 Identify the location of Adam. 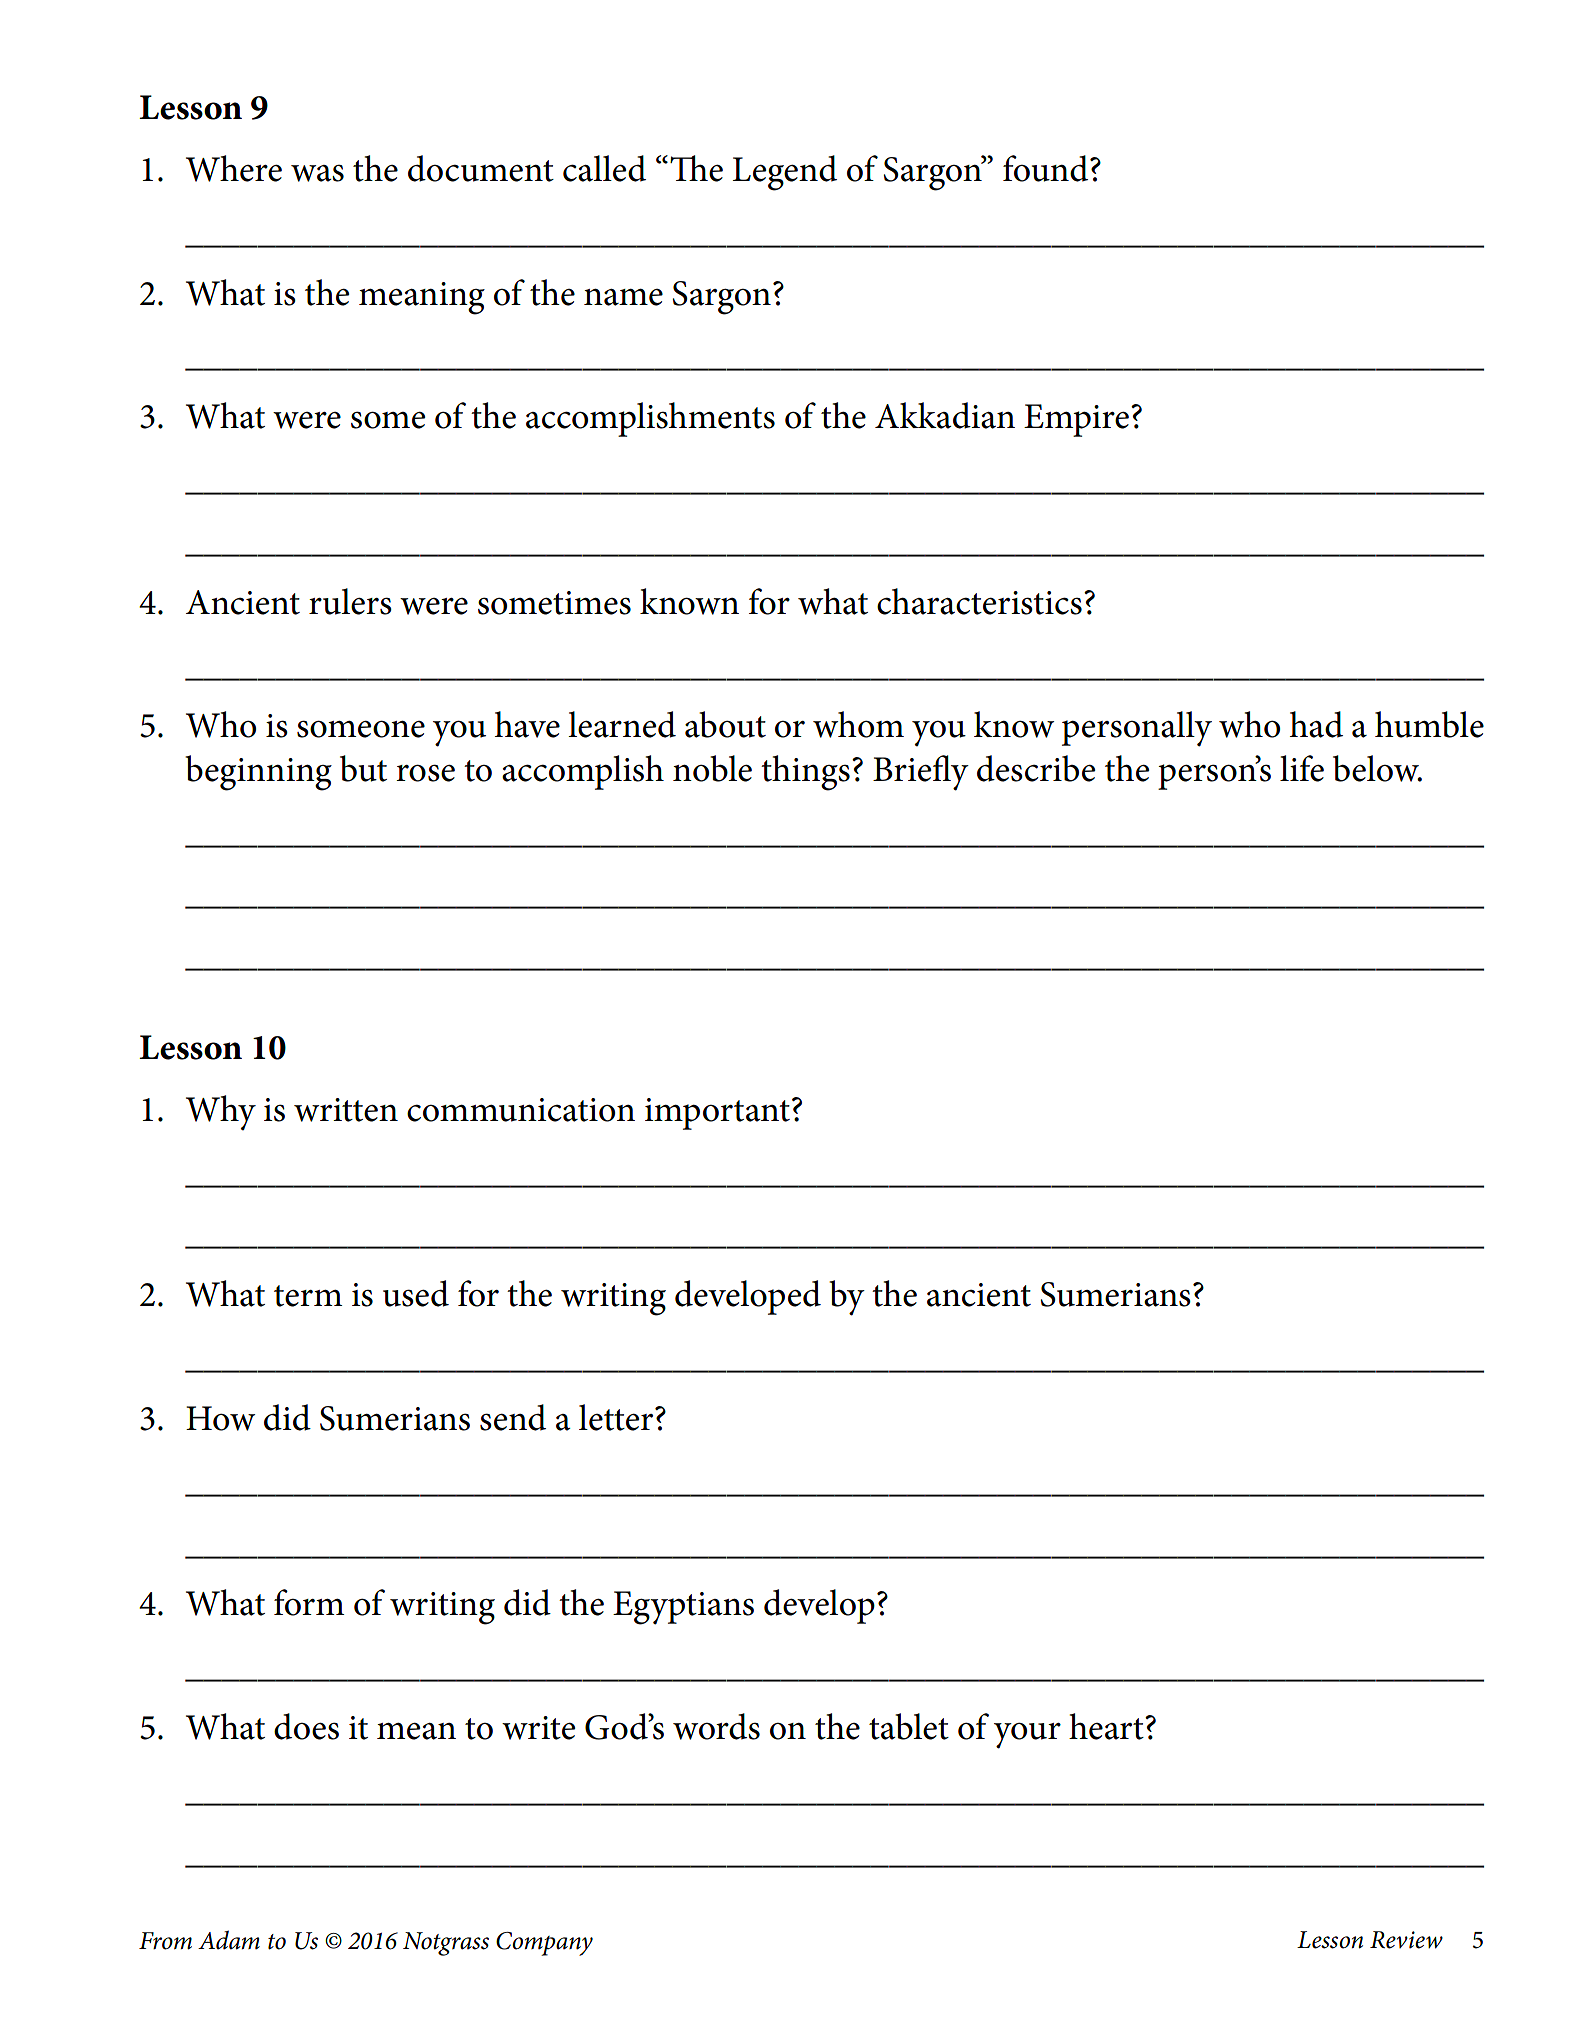
(229, 1940).
